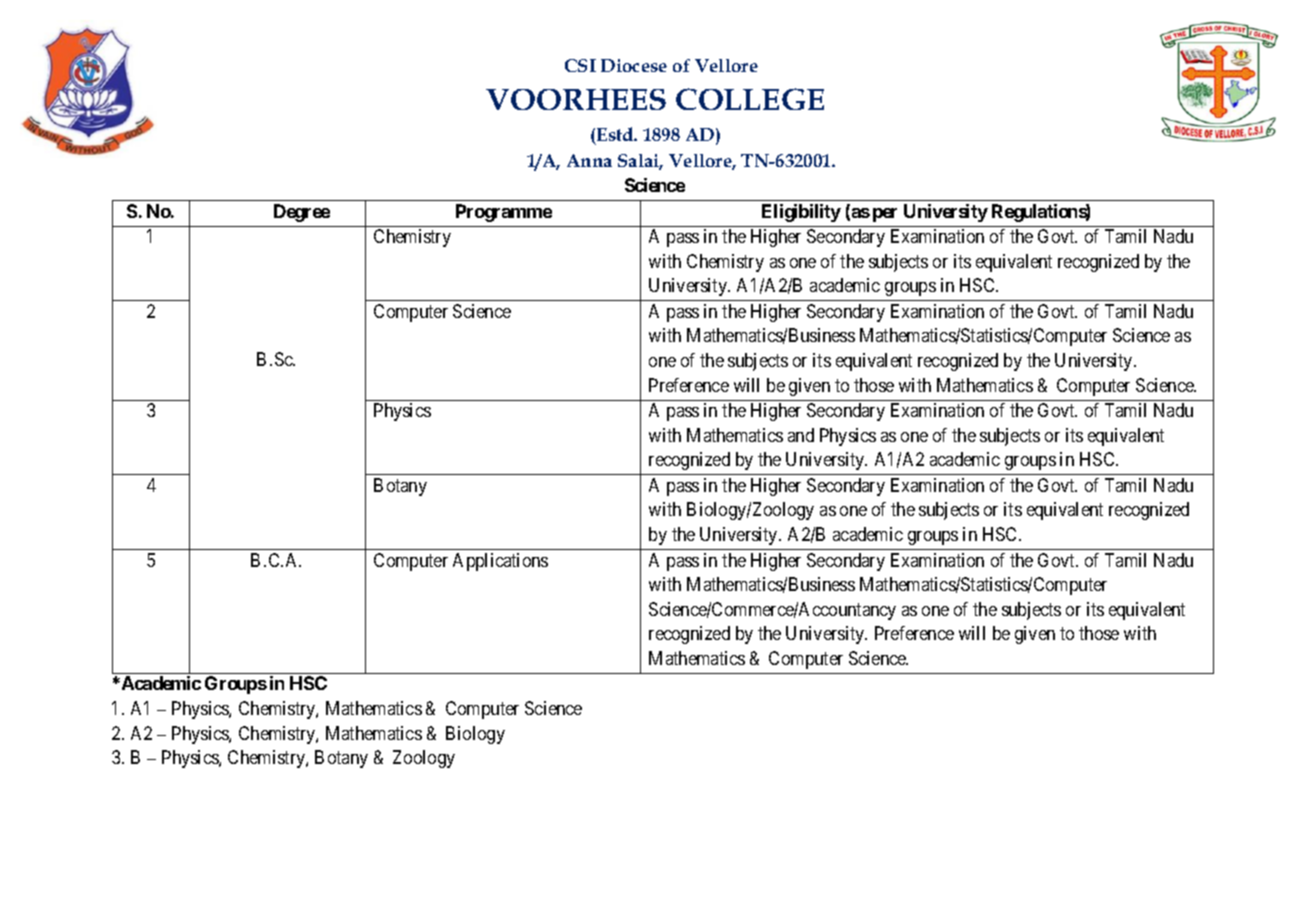  I want to click on Applications, so click(500, 562).
